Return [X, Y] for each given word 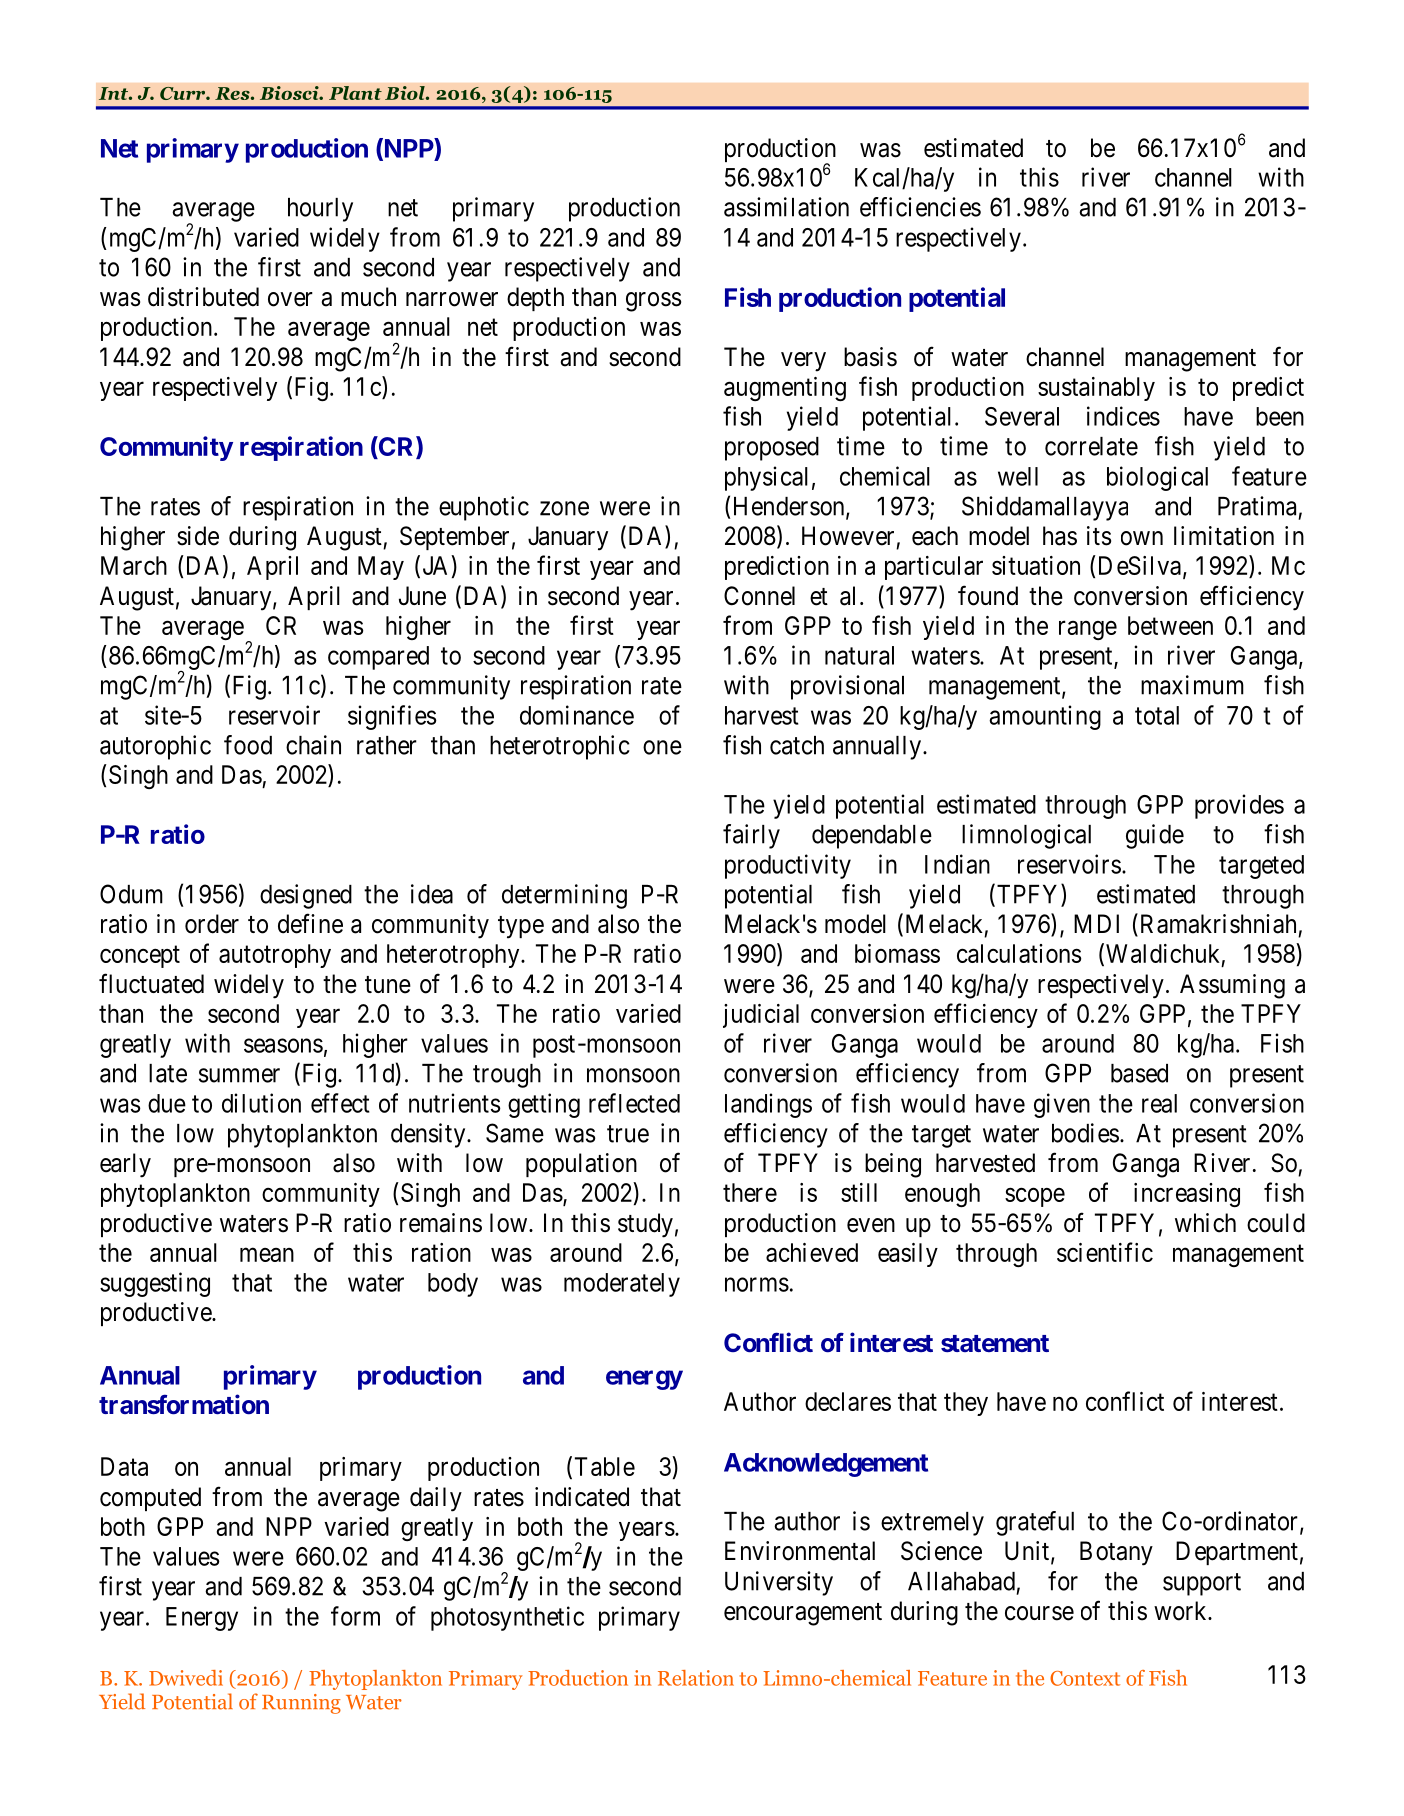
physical [766, 478]
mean [267, 1255]
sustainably [1096, 389]
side [198, 536]
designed [306, 896]
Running [301, 1704]
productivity [788, 866]
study [645, 1225]
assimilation [786, 207]
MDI [1096, 923]
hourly [320, 210]
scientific [1105, 1252]
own [1142, 538]
